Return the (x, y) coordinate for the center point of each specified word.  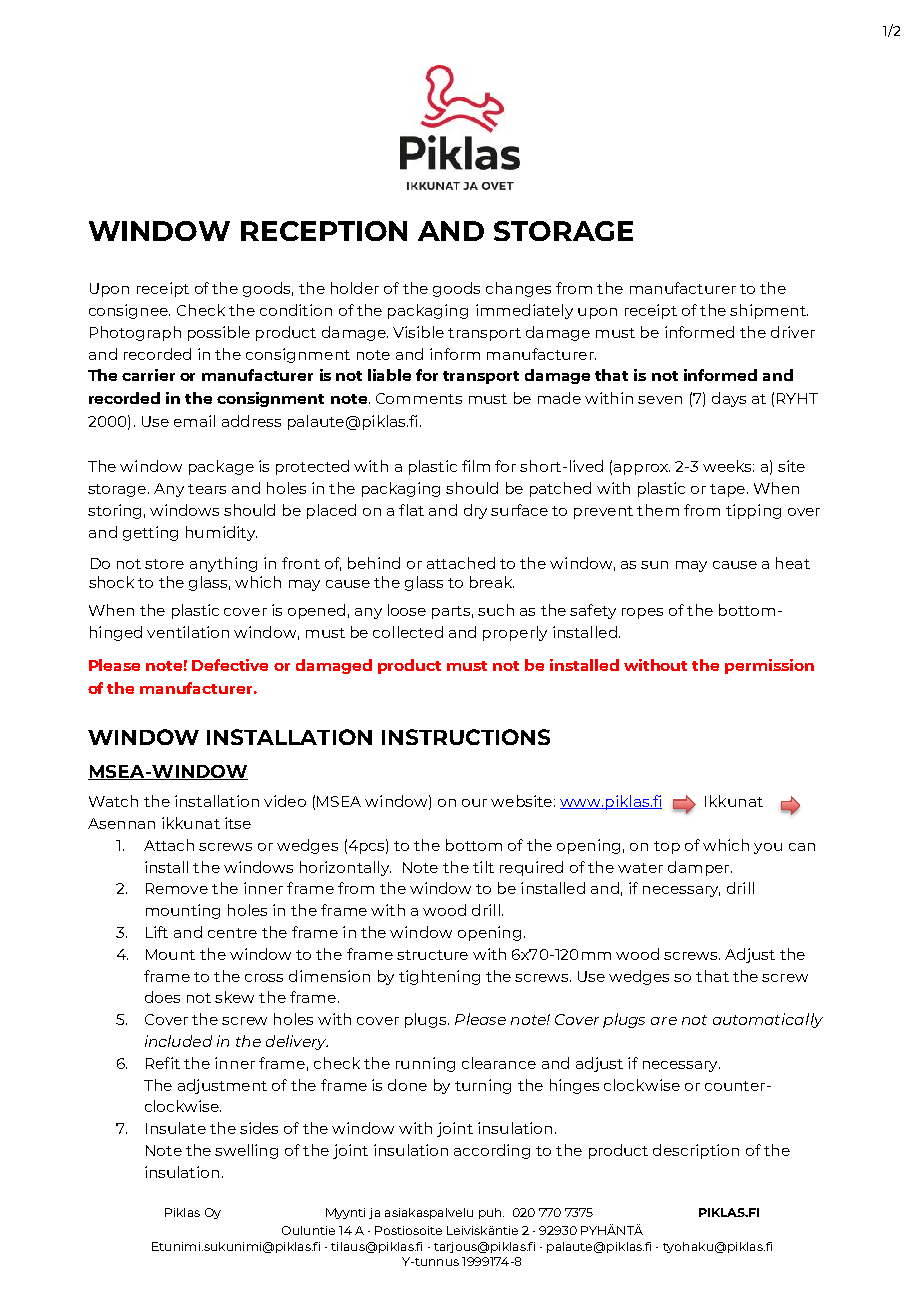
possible (219, 333)
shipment (769, 311)
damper (700, 868)
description (696, 1151)
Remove (177, 888)
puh (491, 1213)
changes (518, 289)
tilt (483, 867)
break (492, 582)
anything (223, 564)
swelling (246, 1151)
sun (654, 565)
